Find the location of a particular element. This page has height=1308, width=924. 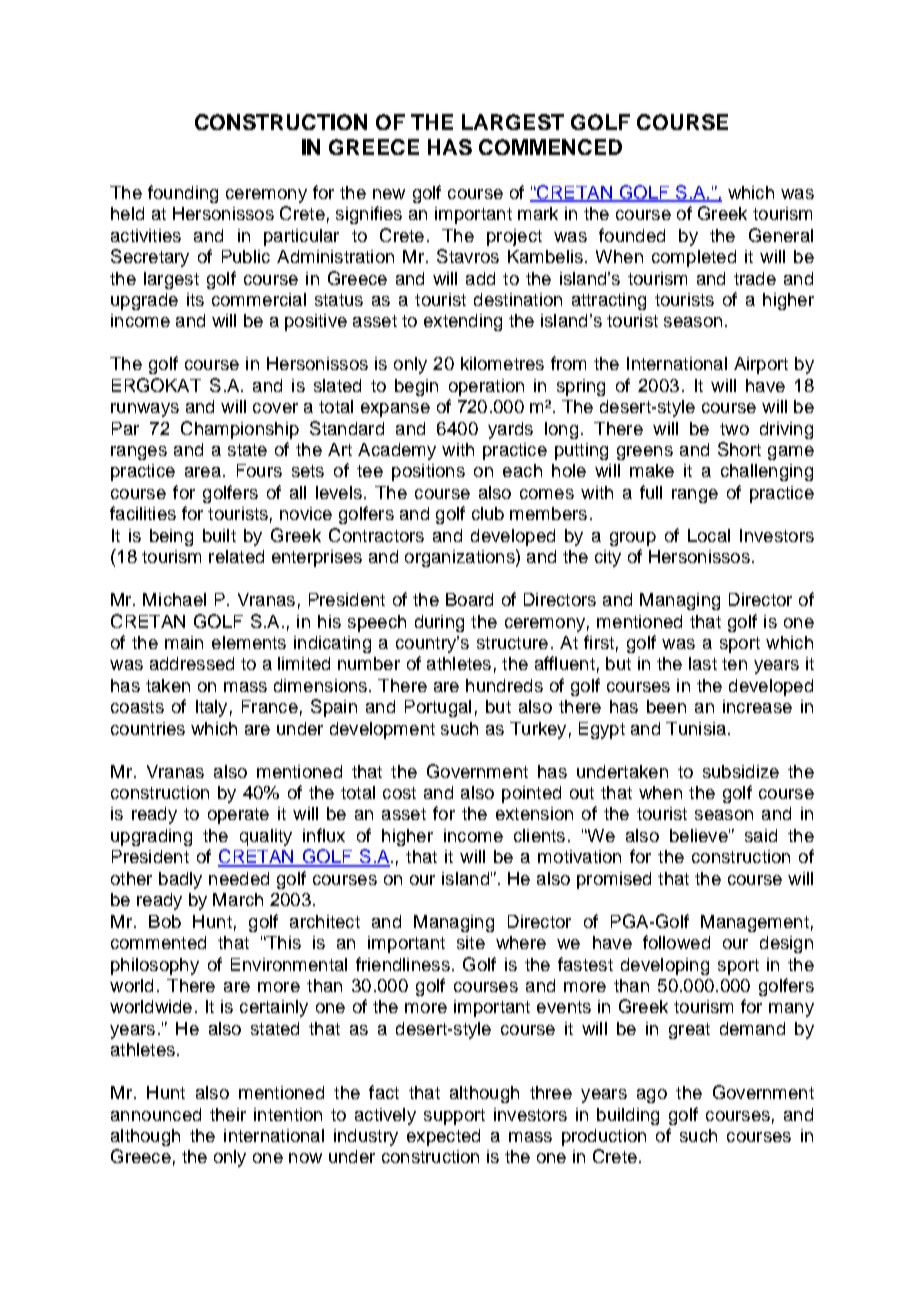

cost is located at coordinates (399, 793).
